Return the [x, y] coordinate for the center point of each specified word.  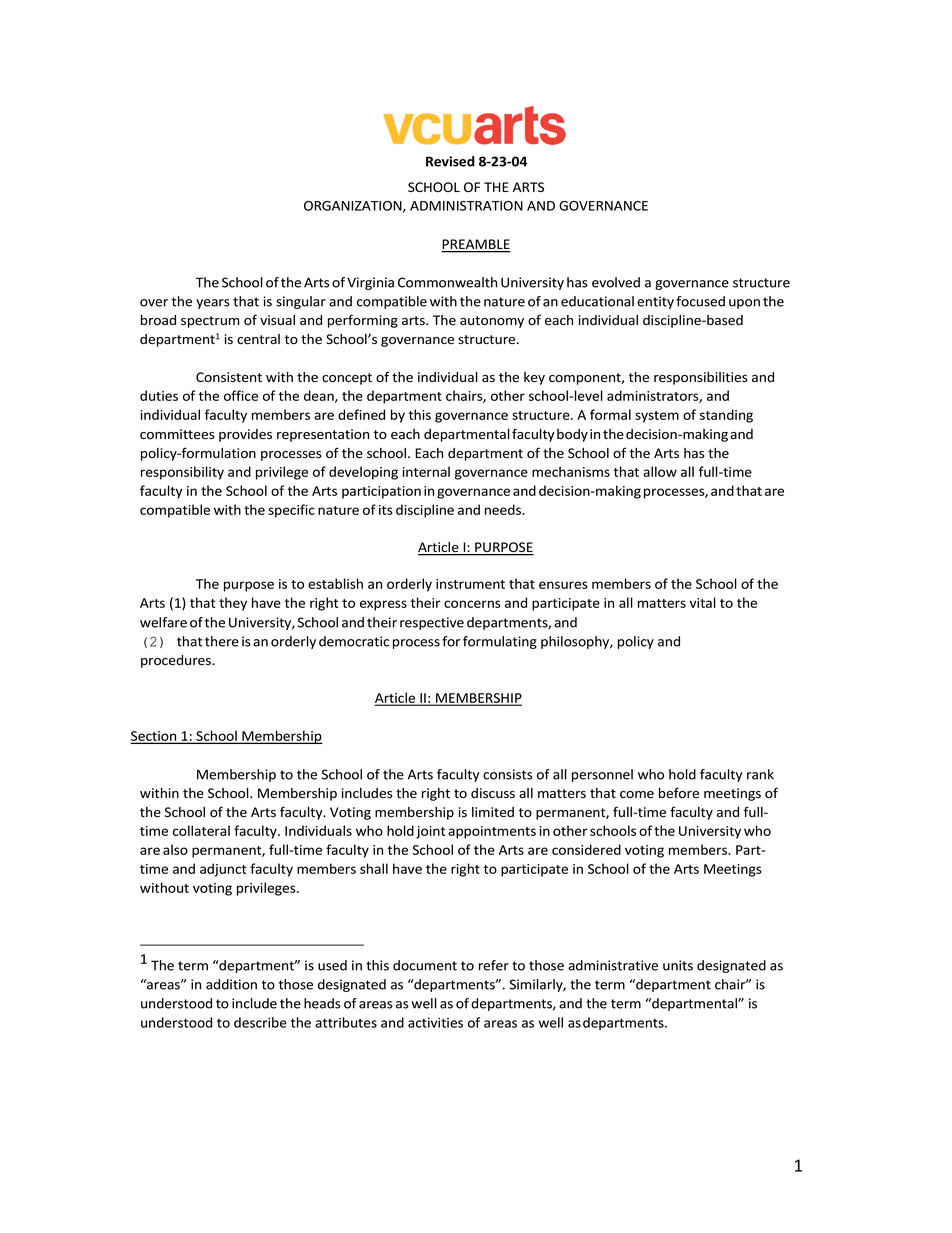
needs [504, 509]
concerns [472, 604]
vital [703, 602]
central [258, 339]
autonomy [492, 322]
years [213, 304]
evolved [616, 282]
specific [291, 511]
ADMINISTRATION [466, 206]
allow [660, 471]
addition [231, 984]
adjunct [223, 870]
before [679, 793]
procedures [177, 661]
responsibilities [701, 378]
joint [430, 832]
